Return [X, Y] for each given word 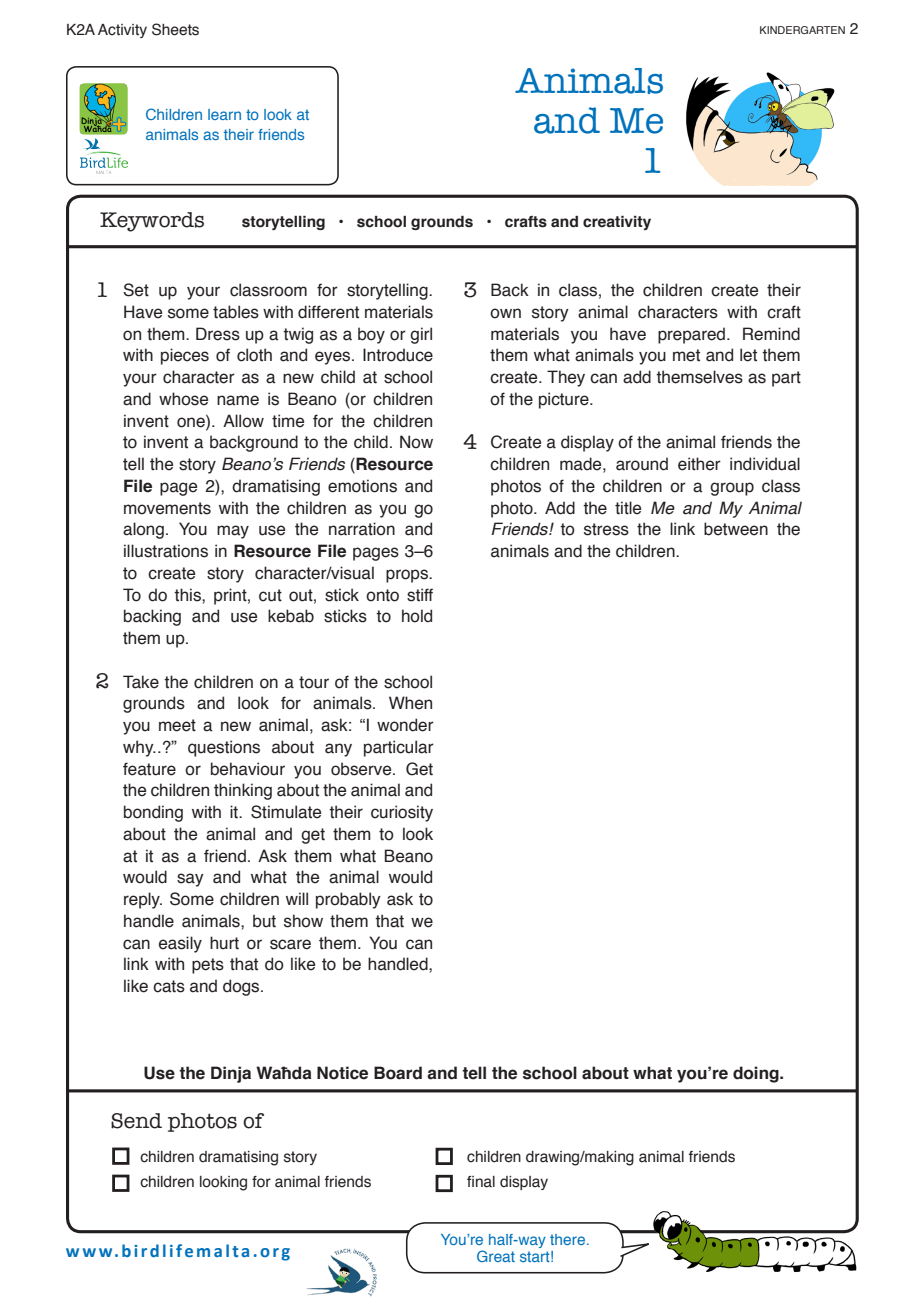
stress [606, 529]
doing [757, 1074]
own [505, 313]
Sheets [175, 29]
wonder [405, 725]
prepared [691, 335]
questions [224, 748]
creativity [617, 223]
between [736, 529]
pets [208, 966]
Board [398, 1073]
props [408, 576]
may [233, 532]
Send [136, 1121]
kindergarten [802, 30]
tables [236, 312]
